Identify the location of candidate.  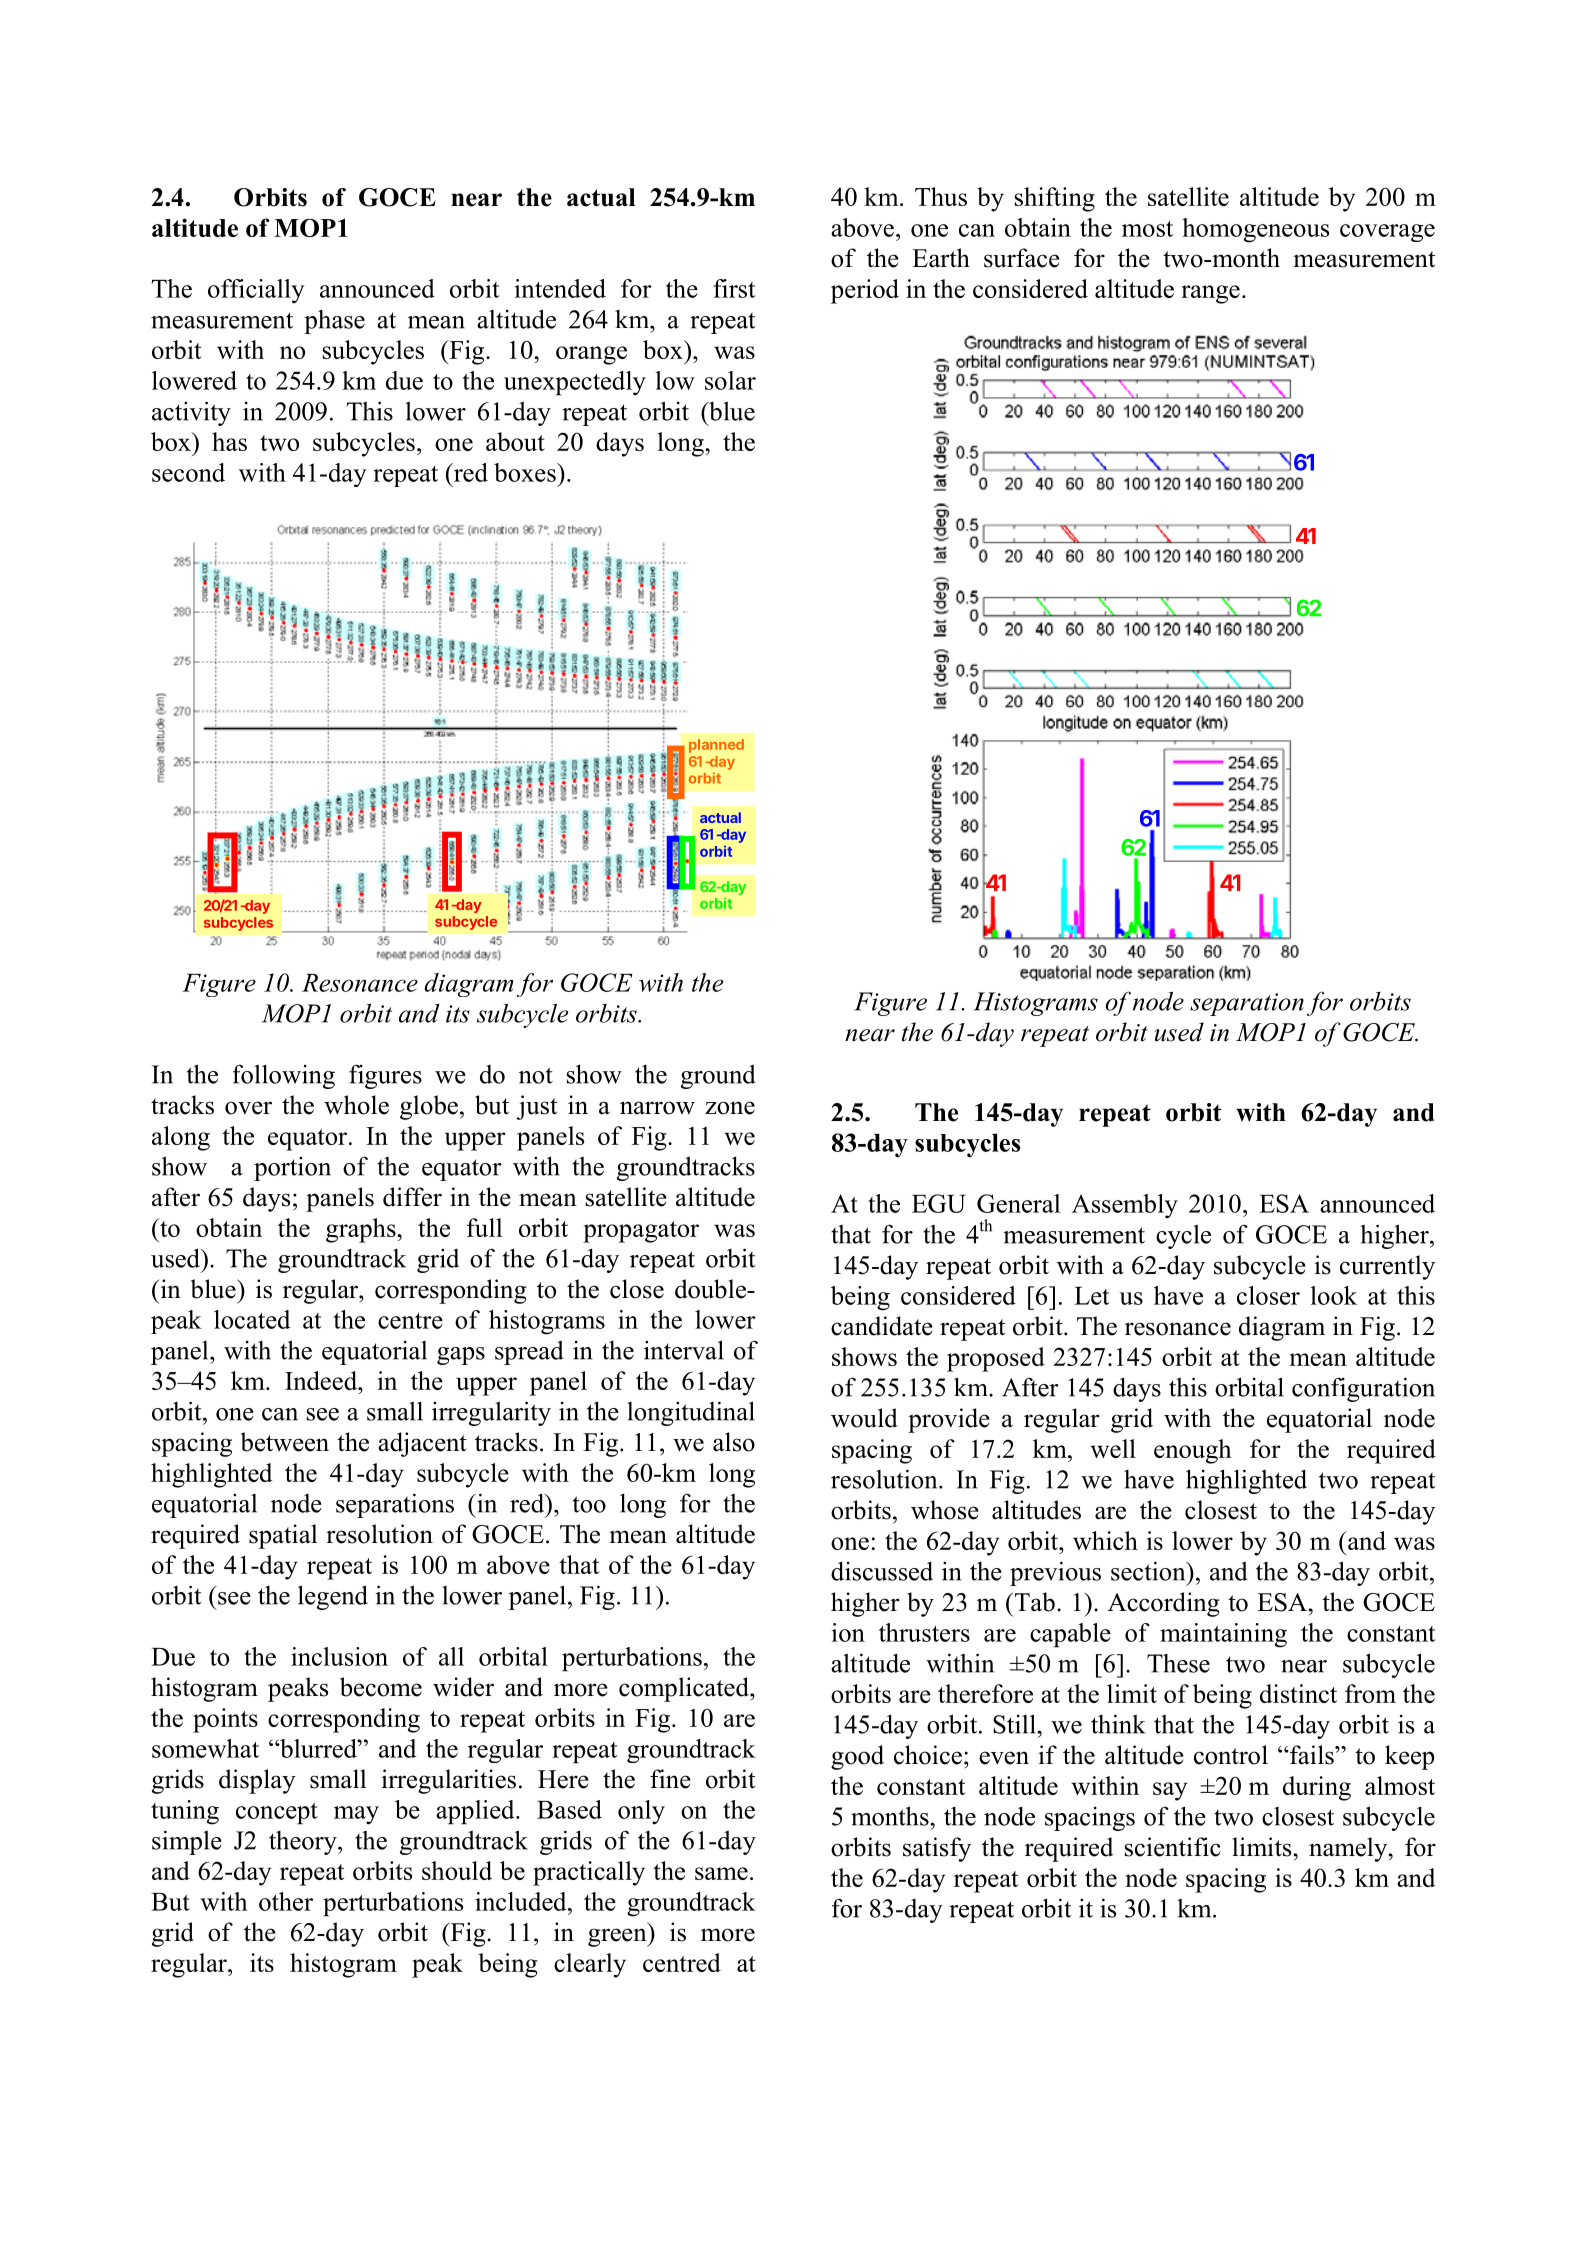
(882, 1326).
